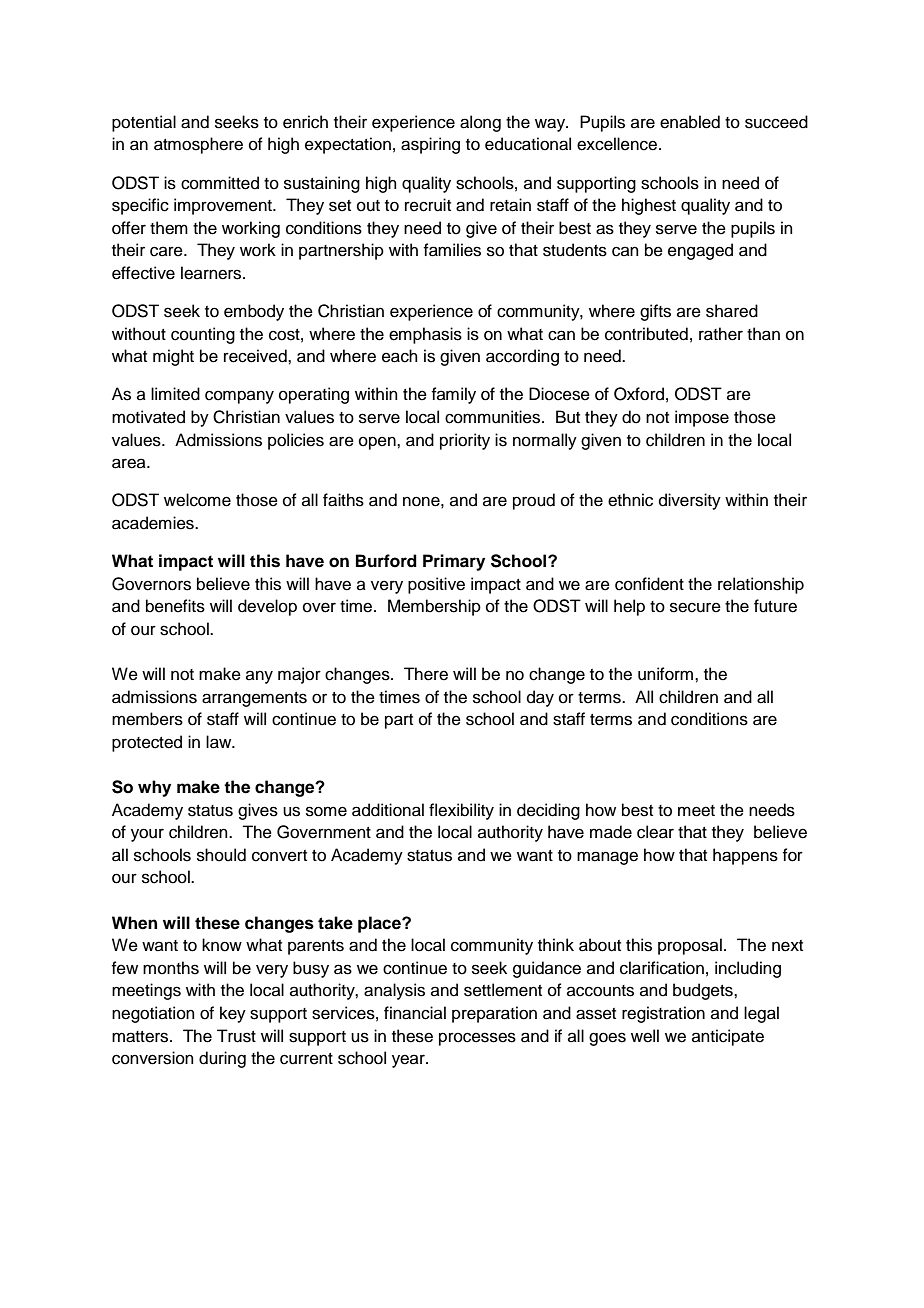  I want to click on processes, so click(477, 1039).
